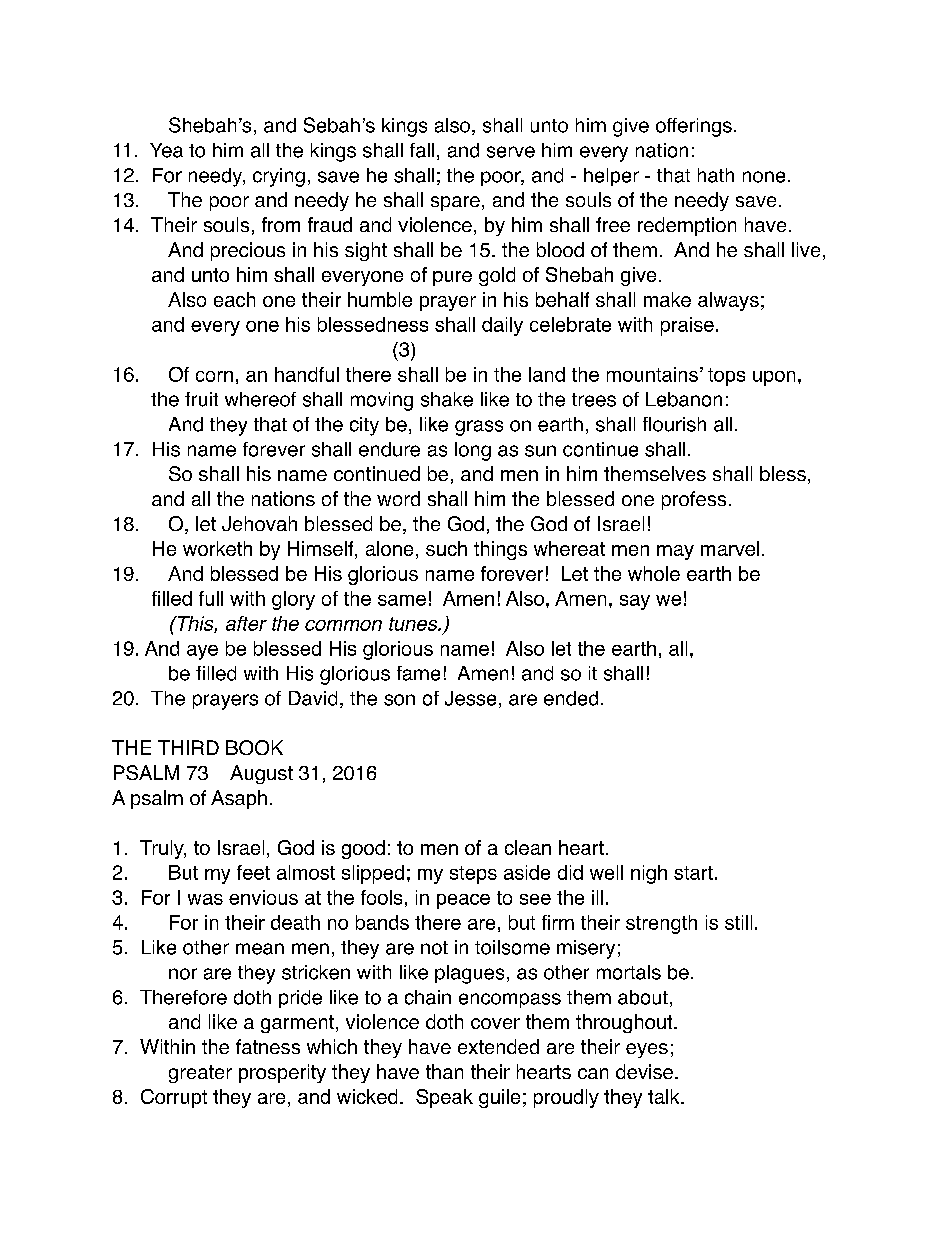 This page has width=952, height=1233. I want to click on after, so click(246, 623).
